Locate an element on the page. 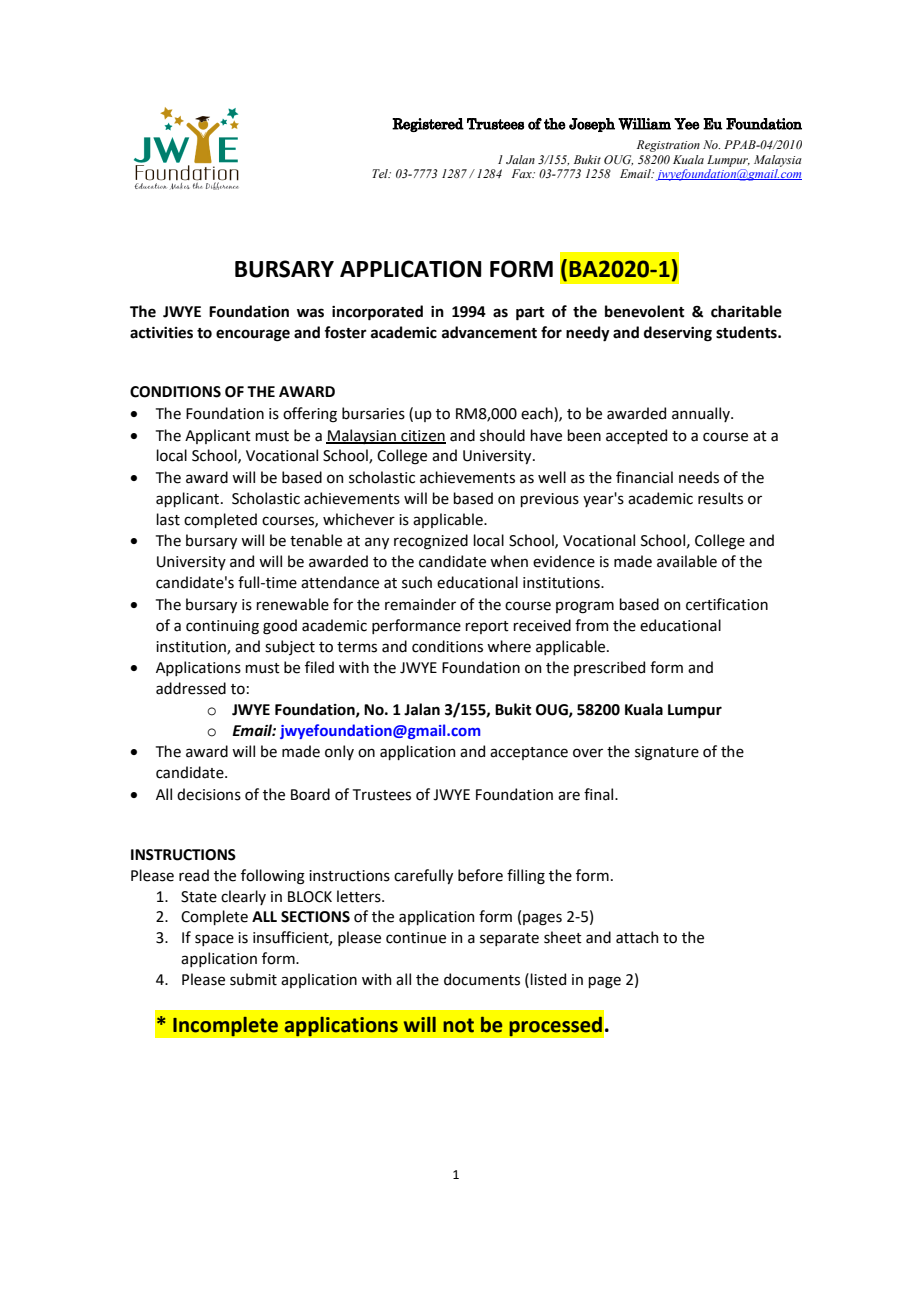  Registration is located at coordinates (668, 146).
